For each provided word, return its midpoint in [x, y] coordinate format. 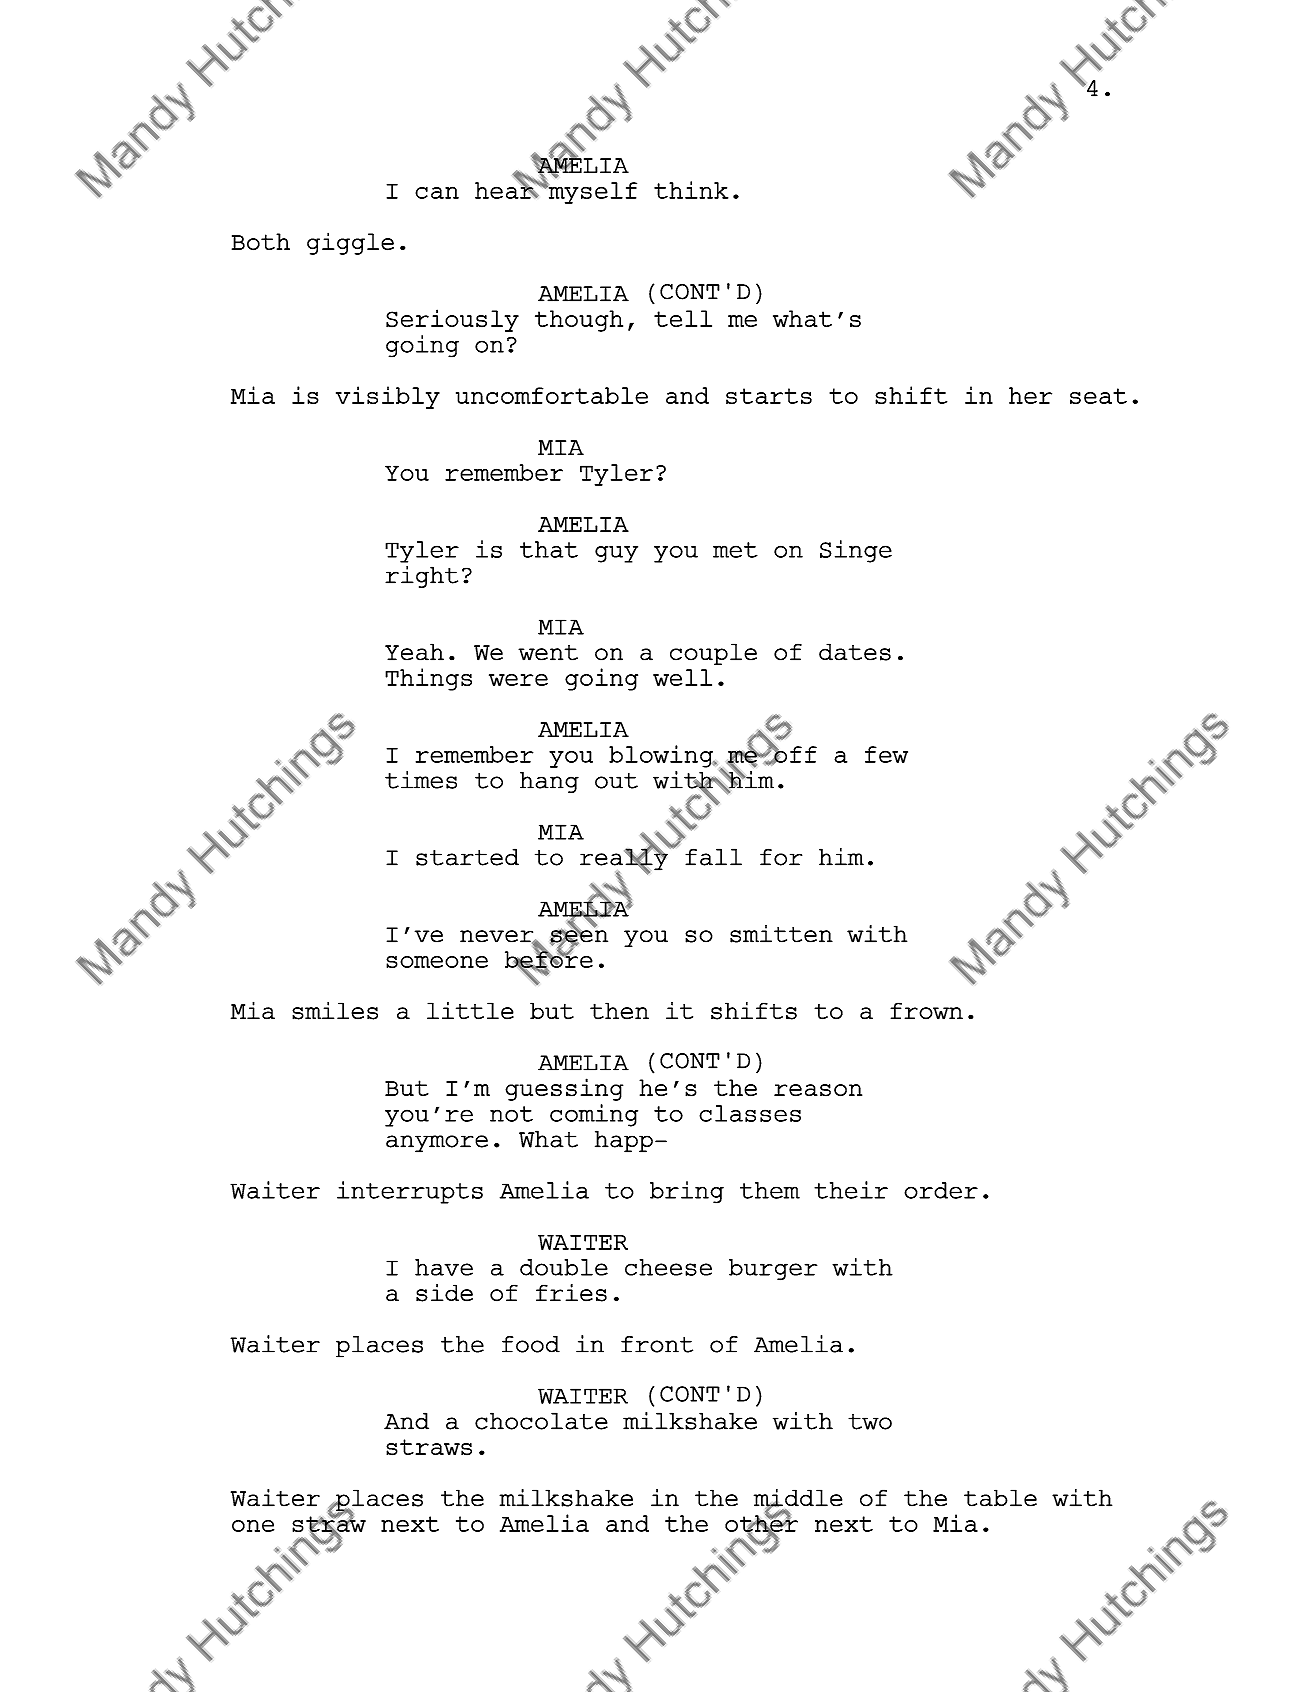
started [467, 857]
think [691, 190]
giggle [350, 243]
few [886, 754]
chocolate [541, 1421]
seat [1098, 396]
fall [713, 857]
